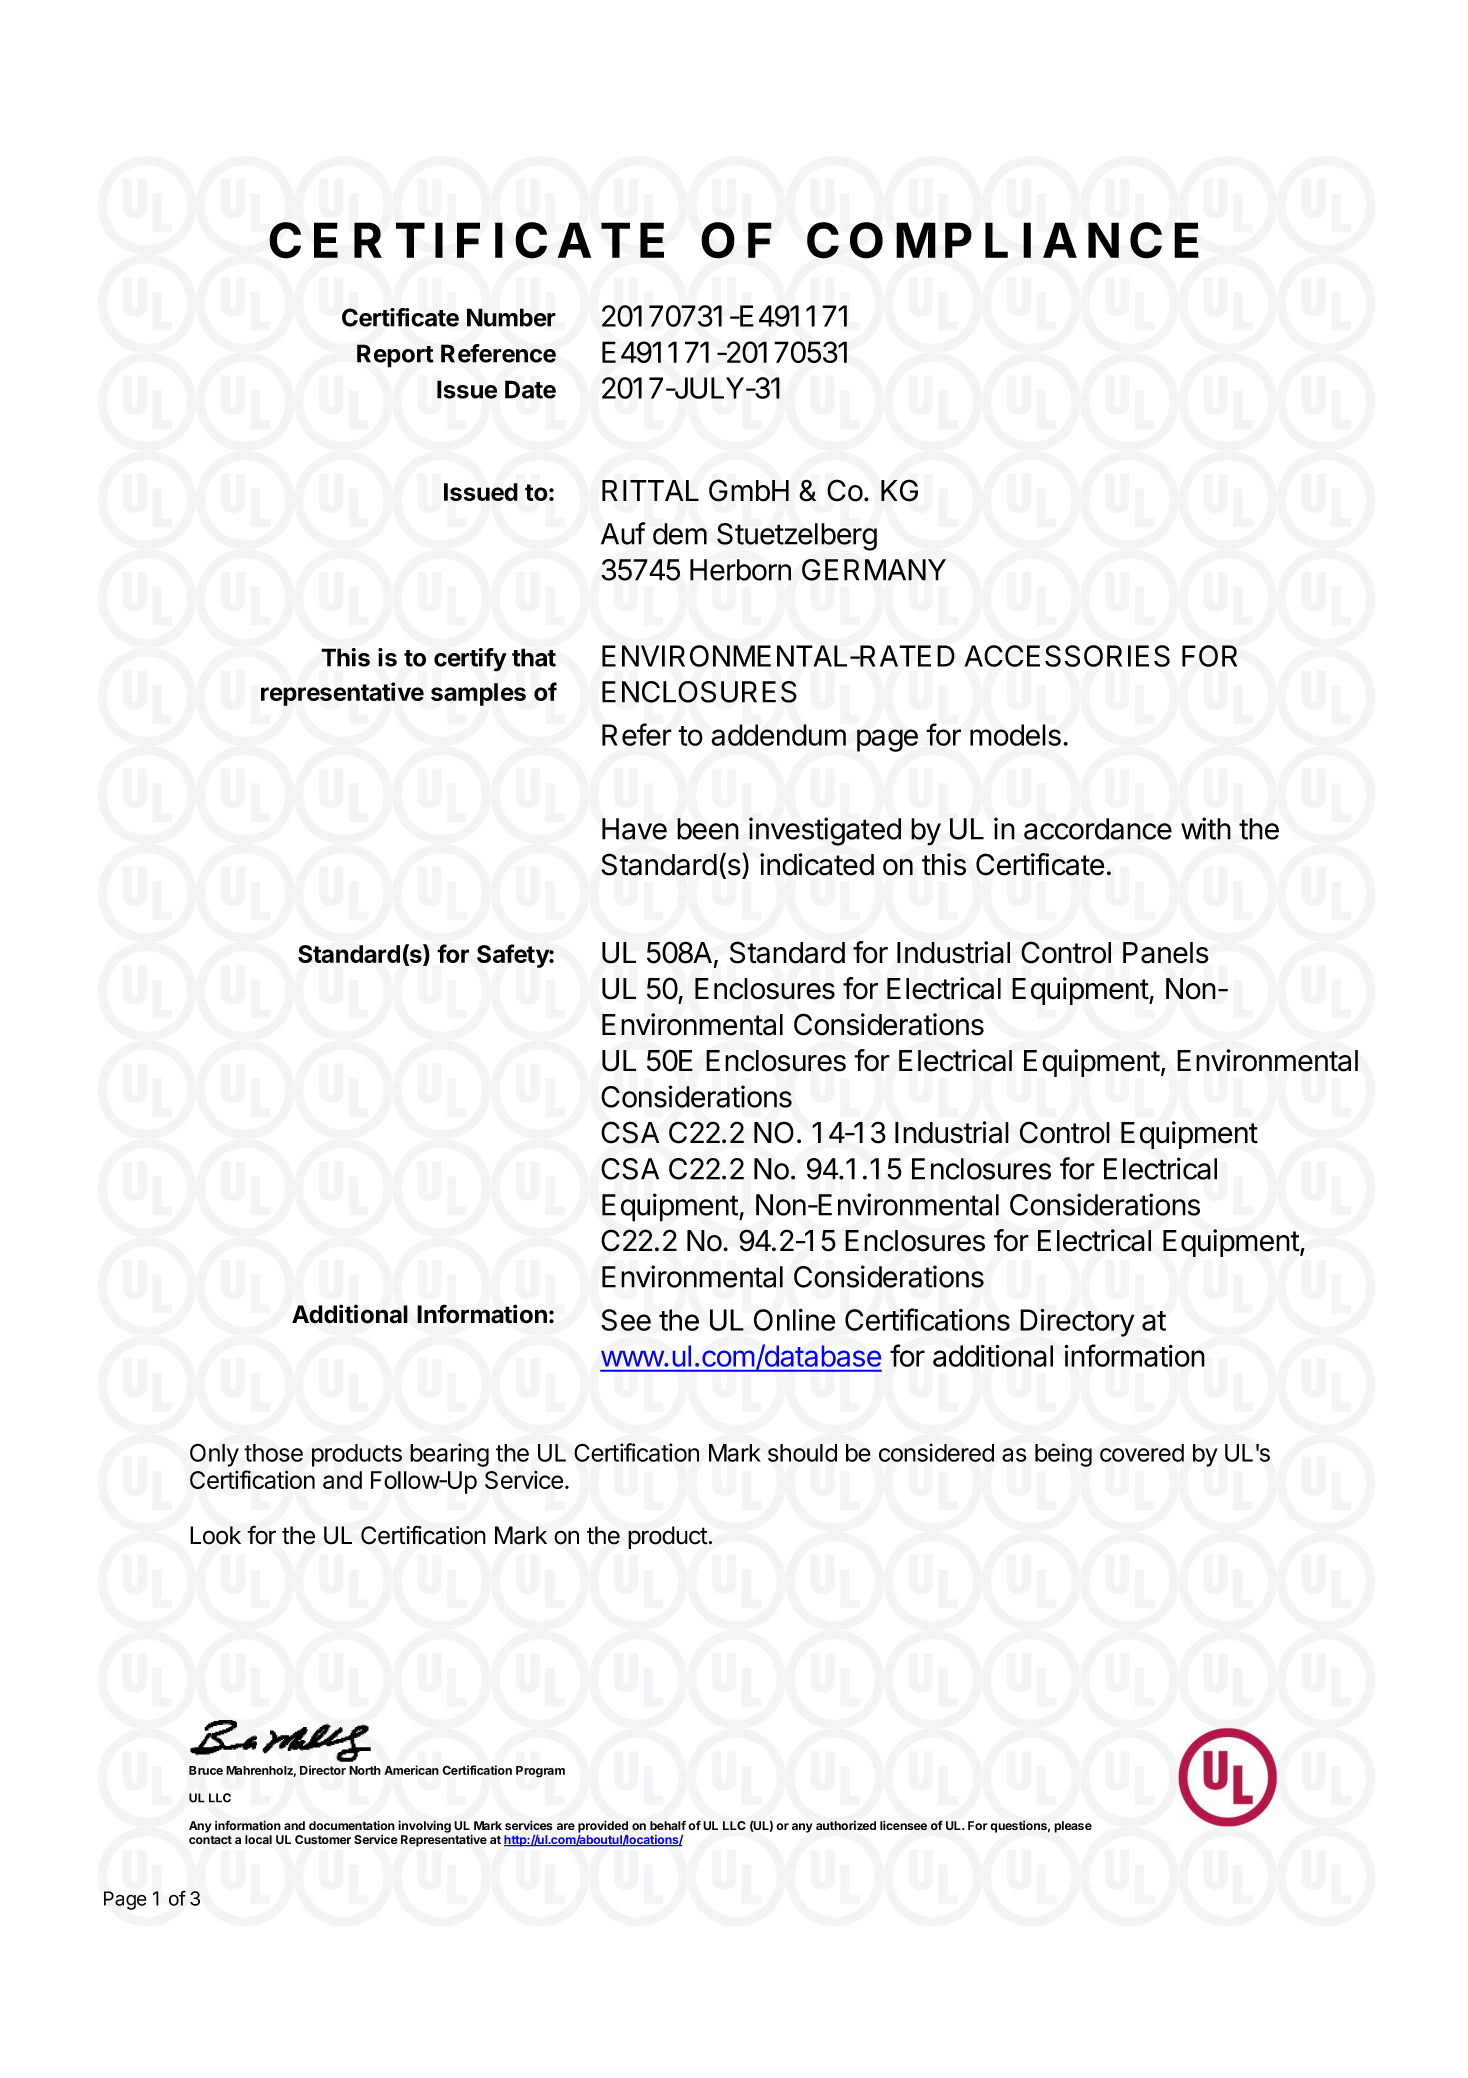  I want to click on Date, so click(530, 389).
